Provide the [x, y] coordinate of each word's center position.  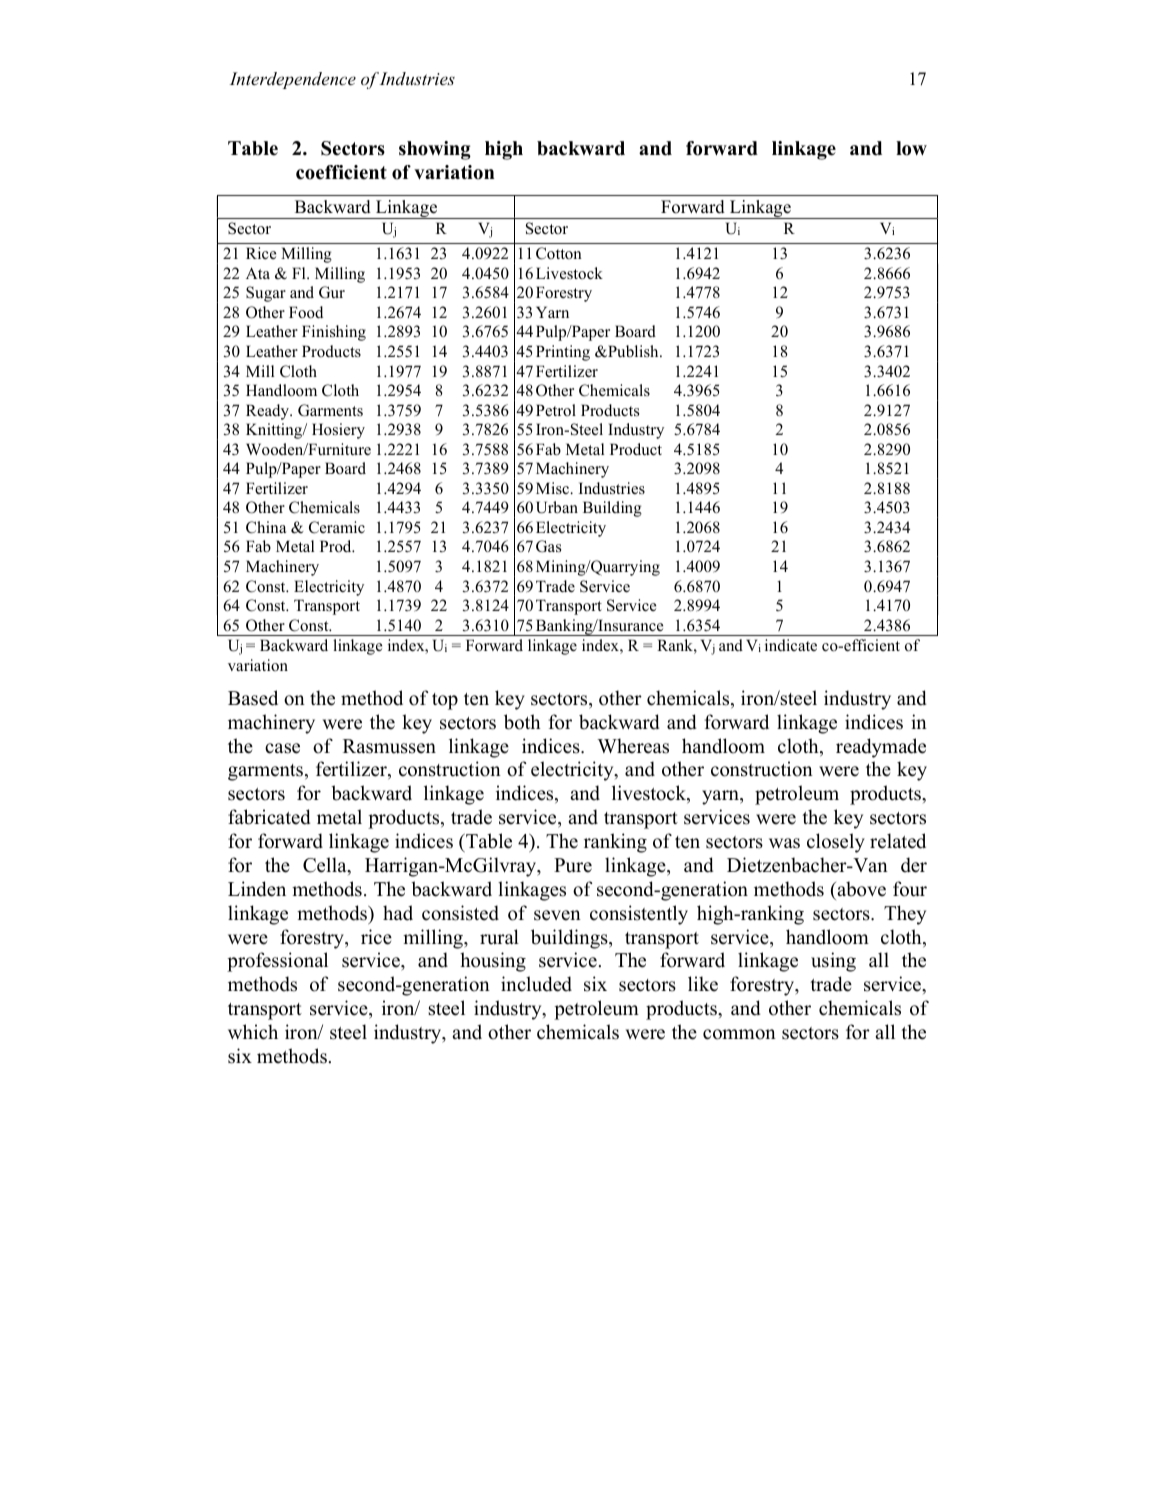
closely [836, 843]
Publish [633, 351]
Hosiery [338, 431]
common [739, 1034]
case [282, 748]
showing [435, 150]
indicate [791, 645]
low [911, 148]
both [522, 722]
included [536, 984]
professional [277, 962]
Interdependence [293, 80]
